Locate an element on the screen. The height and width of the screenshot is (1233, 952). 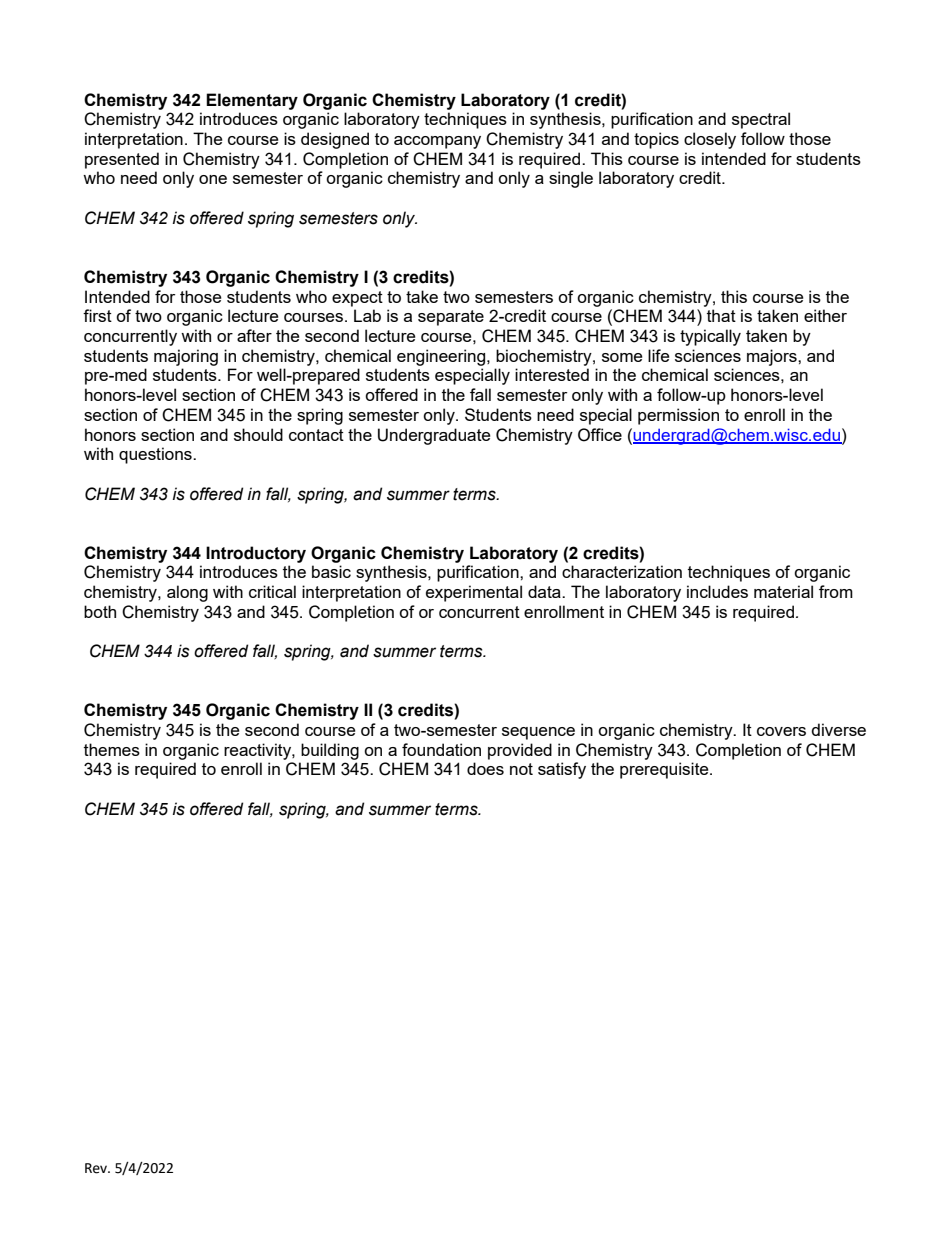
majors is located at coordinates (773, 357).
